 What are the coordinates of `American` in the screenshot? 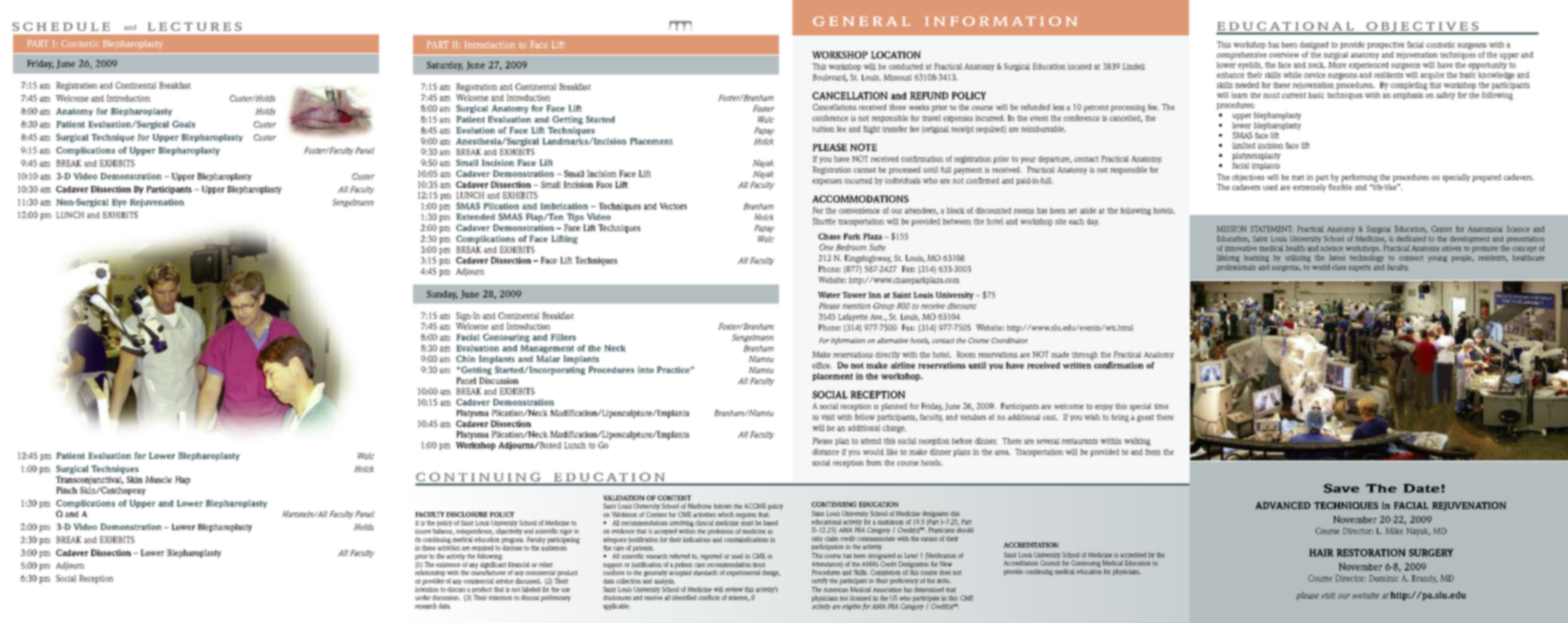 It's located at (835, 589).
